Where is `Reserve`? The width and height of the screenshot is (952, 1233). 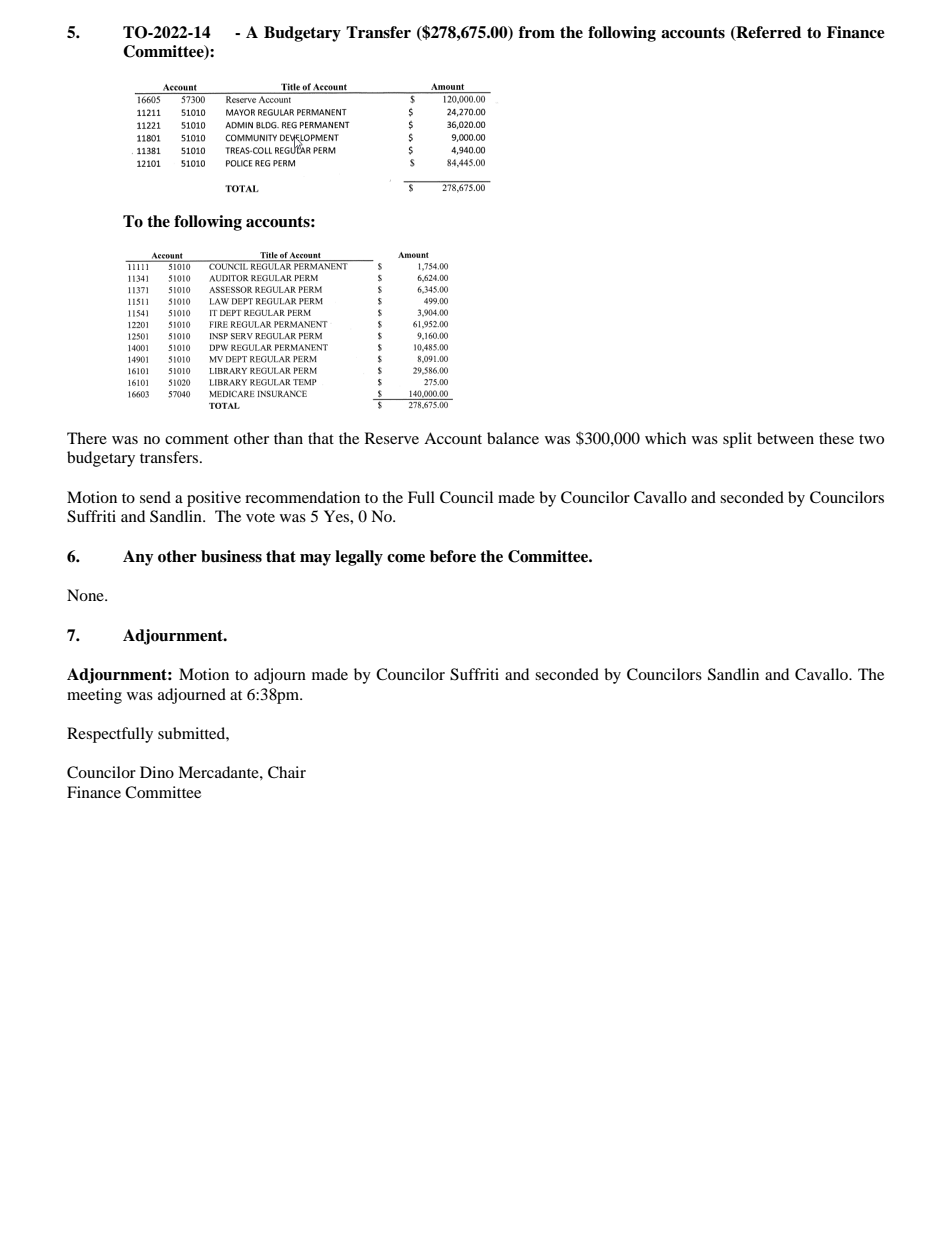
Reserve is located at coordinates (392, 438).
